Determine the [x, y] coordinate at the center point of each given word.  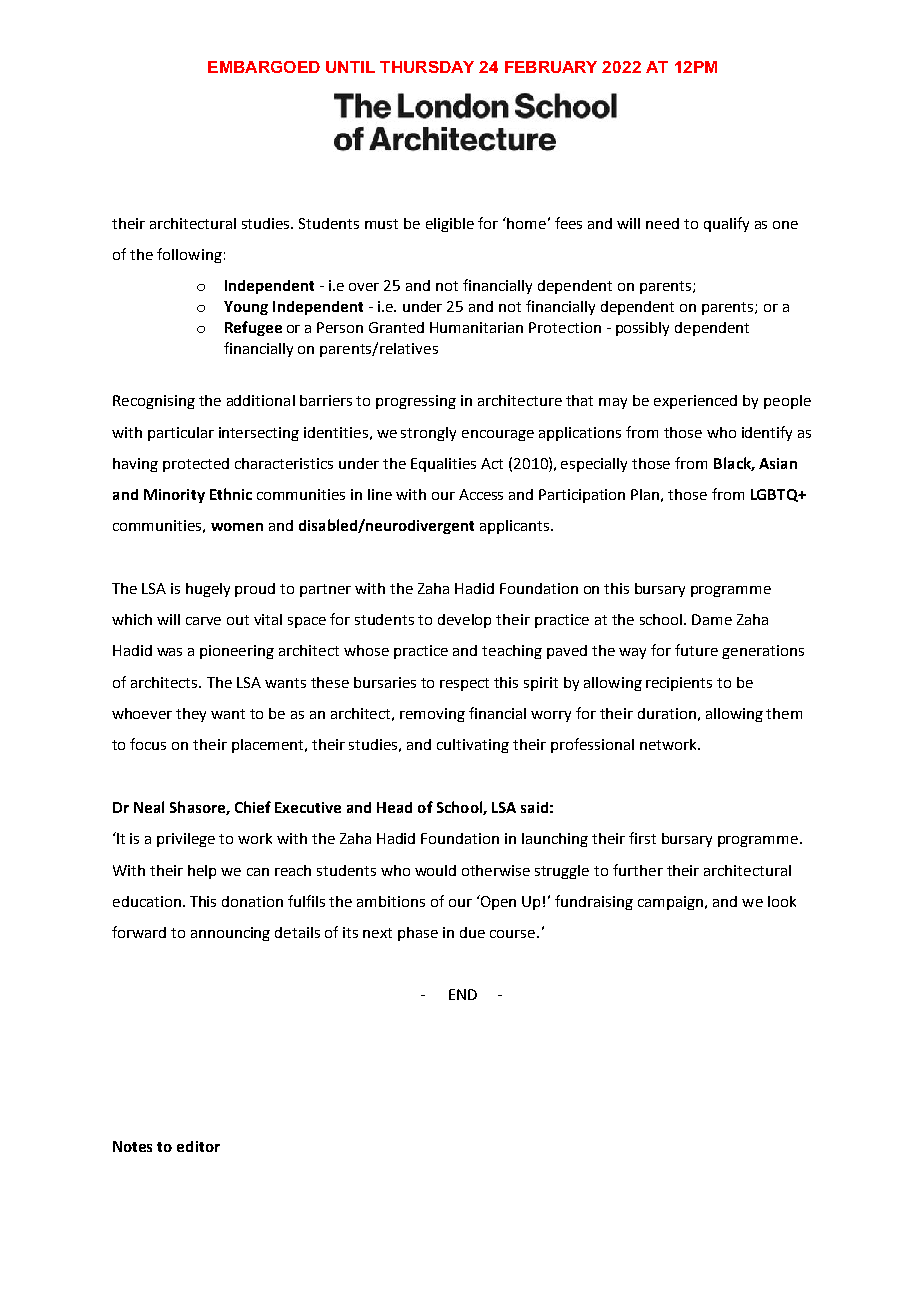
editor [198, 1146]
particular [181, 434]
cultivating [473, 746]
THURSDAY [427, 67]
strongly [428, 434]
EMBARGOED [264, 67]
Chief [253, 807]
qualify [726, 224]
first [642, 838]
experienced [695, 402]
